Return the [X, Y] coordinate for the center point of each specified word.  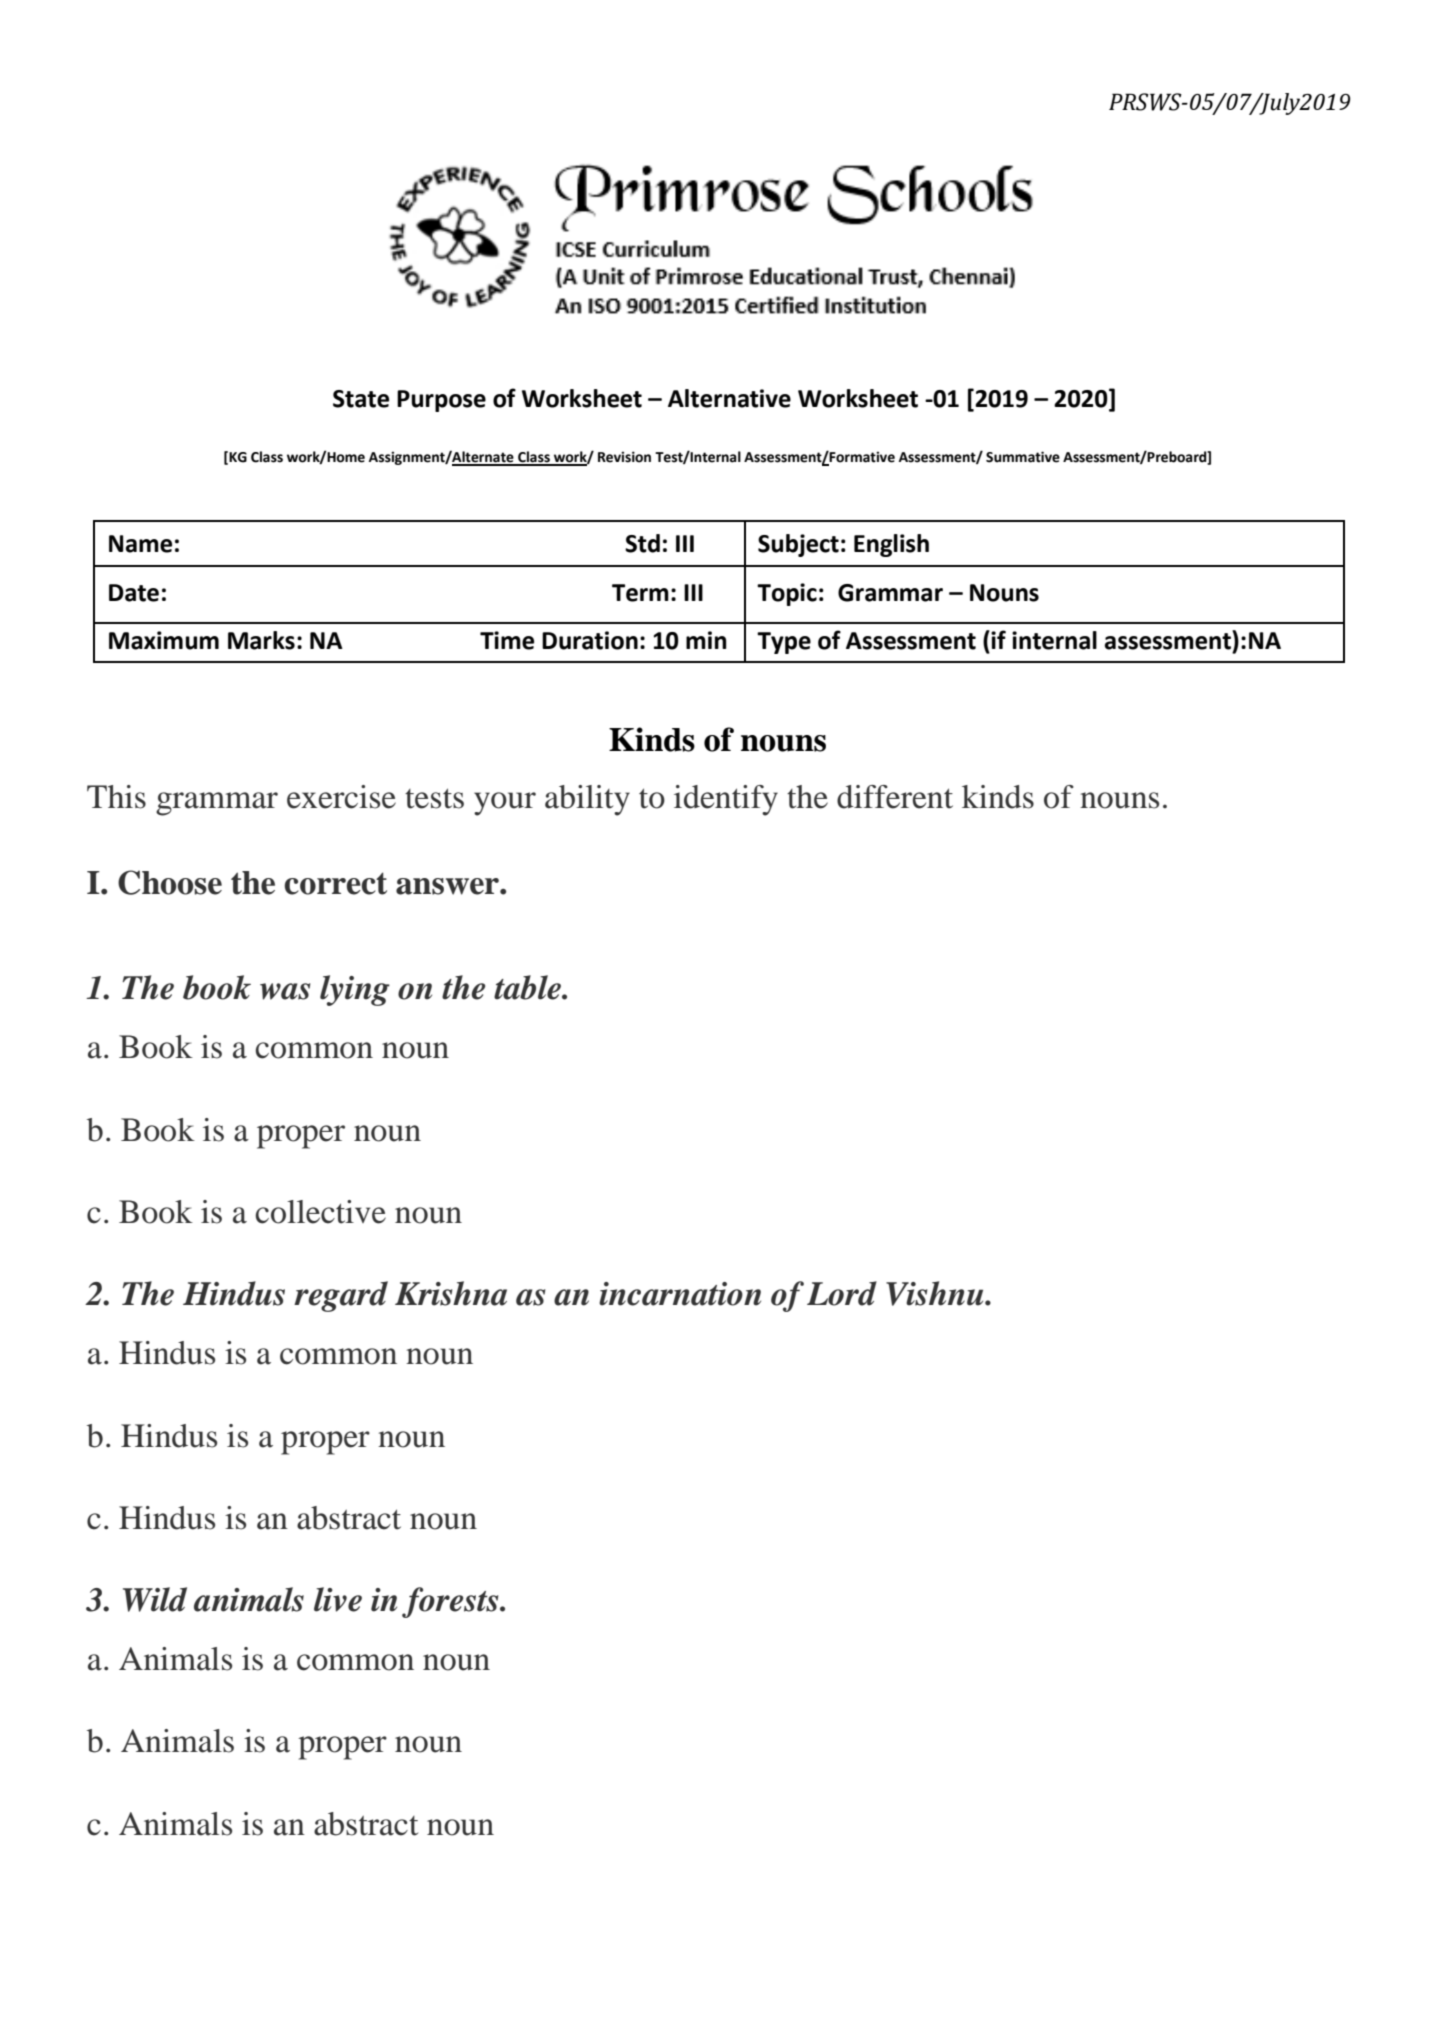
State [361, 399]
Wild [155, 1599]
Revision [624, 457]
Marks [261, 640]
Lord [842, 1293]
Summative [1023, 457]
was [285, 991]
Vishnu [936, 1293]
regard [341, 1296]
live [338, 1599]
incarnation [680, 1294]
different [895, 797]
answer [448, 886]
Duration [590, 640]
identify [726, 800]
